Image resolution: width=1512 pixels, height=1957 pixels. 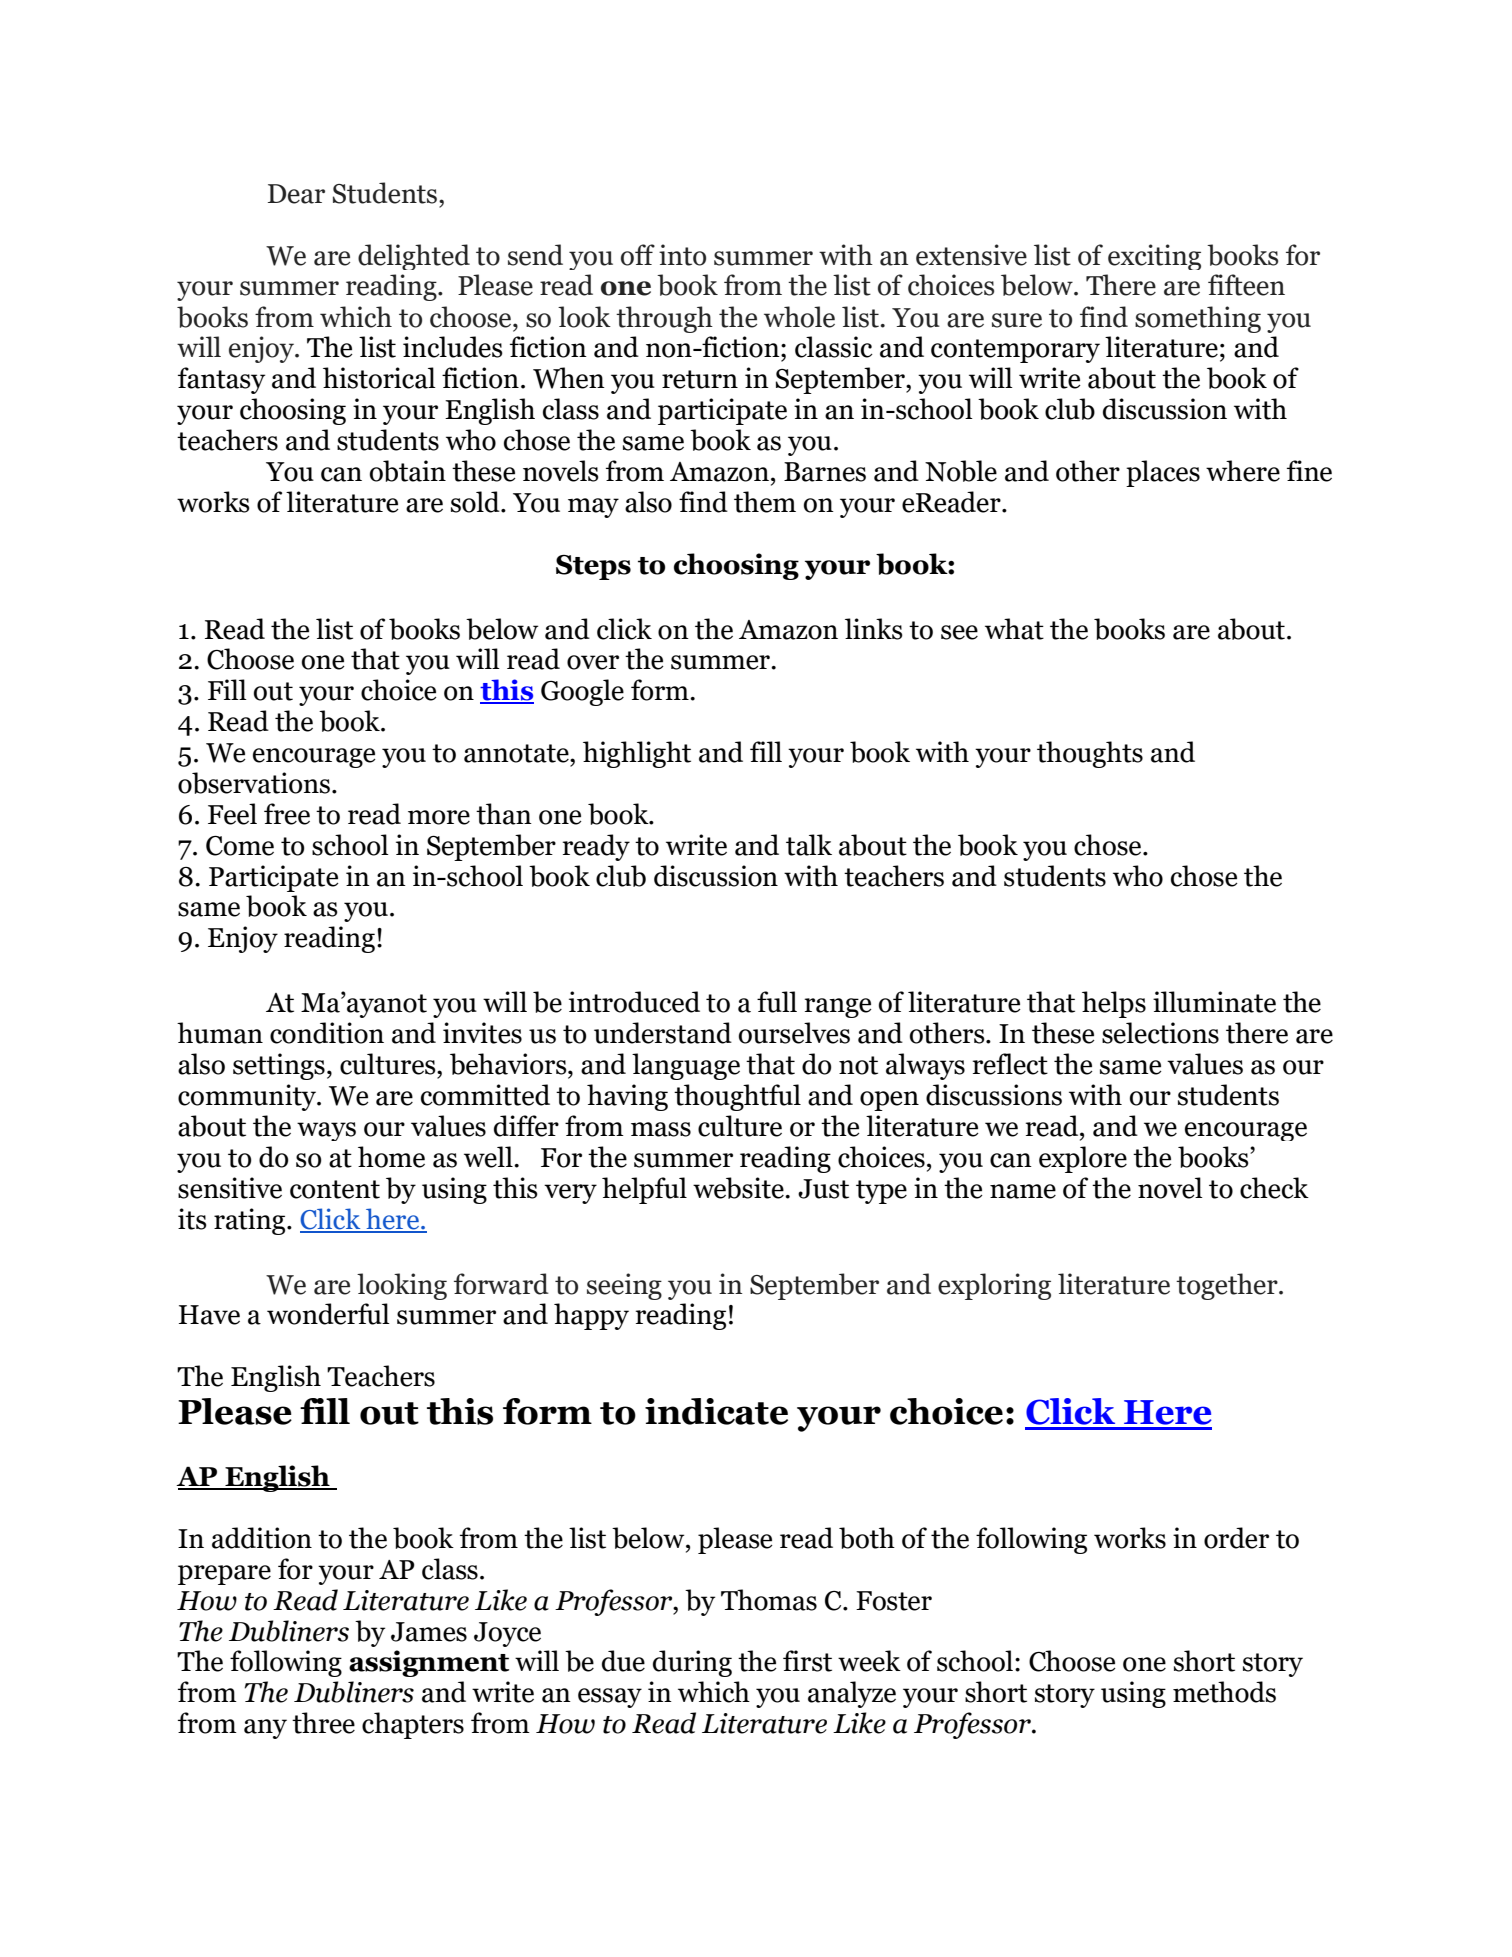 I want to click on thoughts, so click(x=1090, y=754).
